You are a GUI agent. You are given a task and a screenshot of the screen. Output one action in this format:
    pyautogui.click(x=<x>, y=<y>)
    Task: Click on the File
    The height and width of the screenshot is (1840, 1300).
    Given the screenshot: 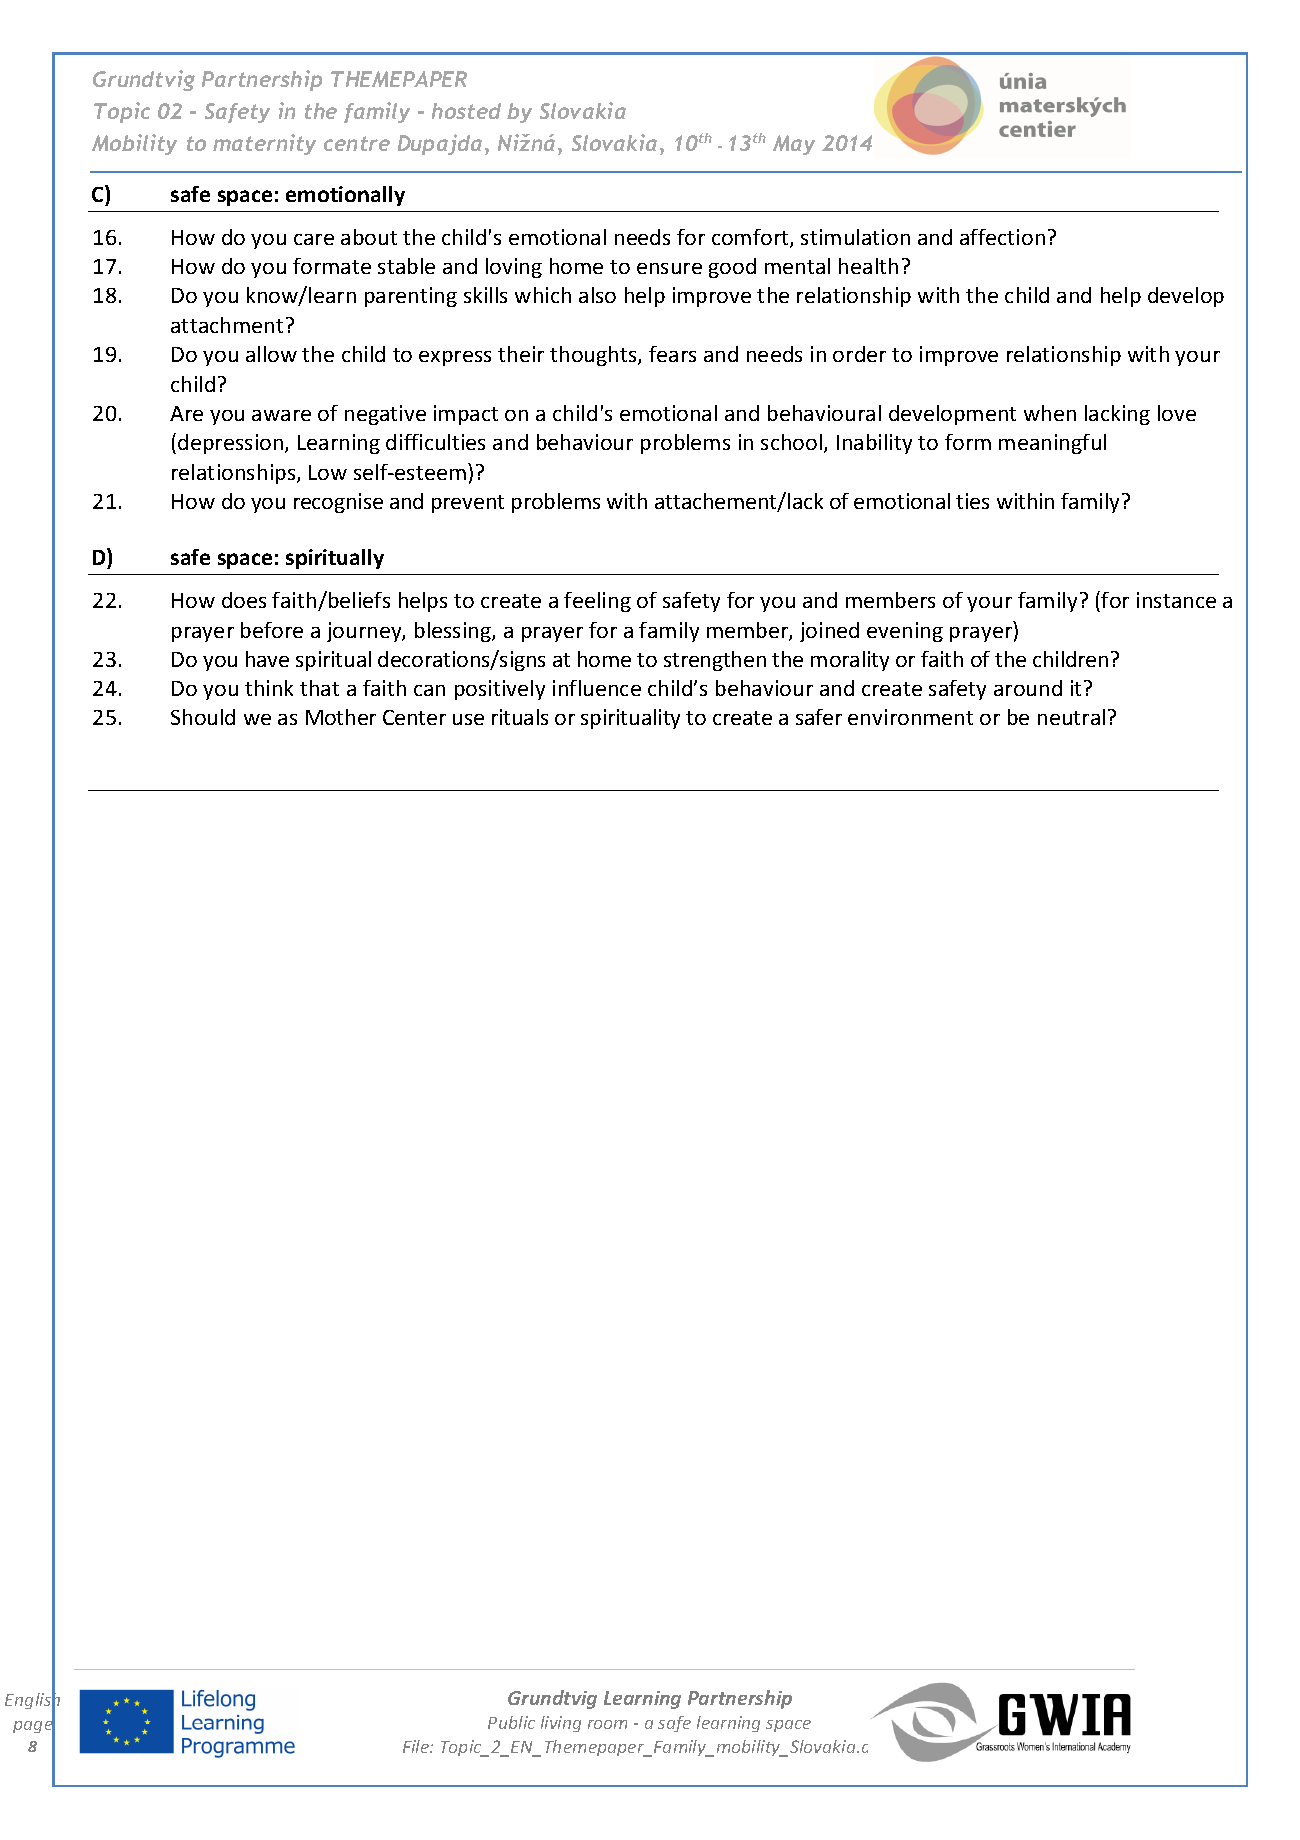 What is the action you would take?
    pyautogui.click(x=417, y=1746)
